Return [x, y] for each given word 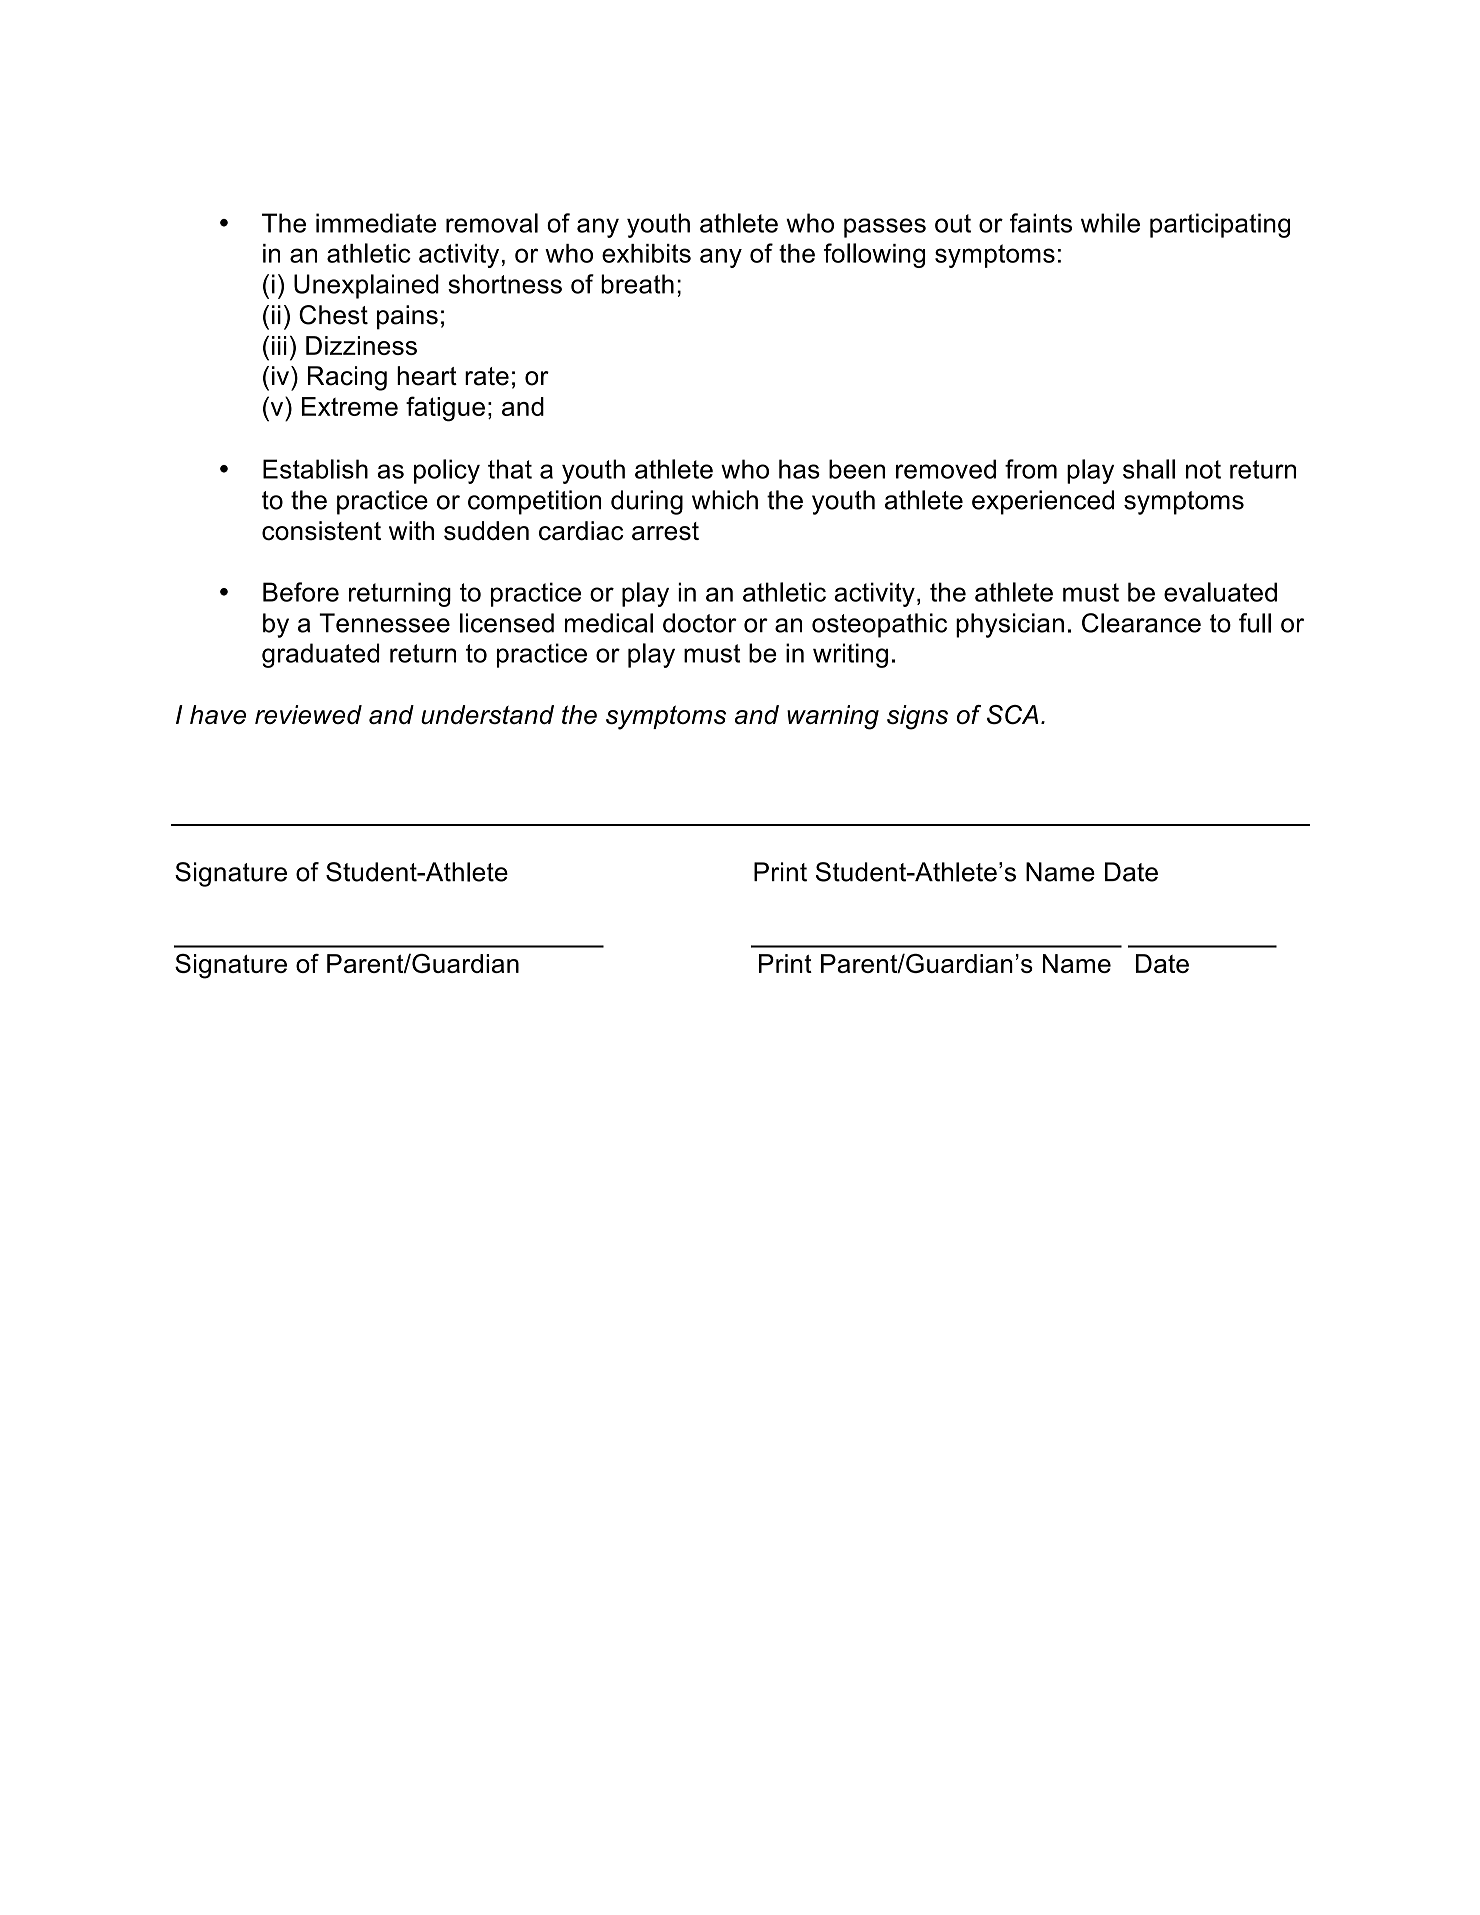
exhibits [646, 253]
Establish [315, 469]
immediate [376, 223]
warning [833, 717]
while [1110, 223]
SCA [1012, 715]
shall [1149, 469]
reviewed [308, 714]
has [799, 469]
